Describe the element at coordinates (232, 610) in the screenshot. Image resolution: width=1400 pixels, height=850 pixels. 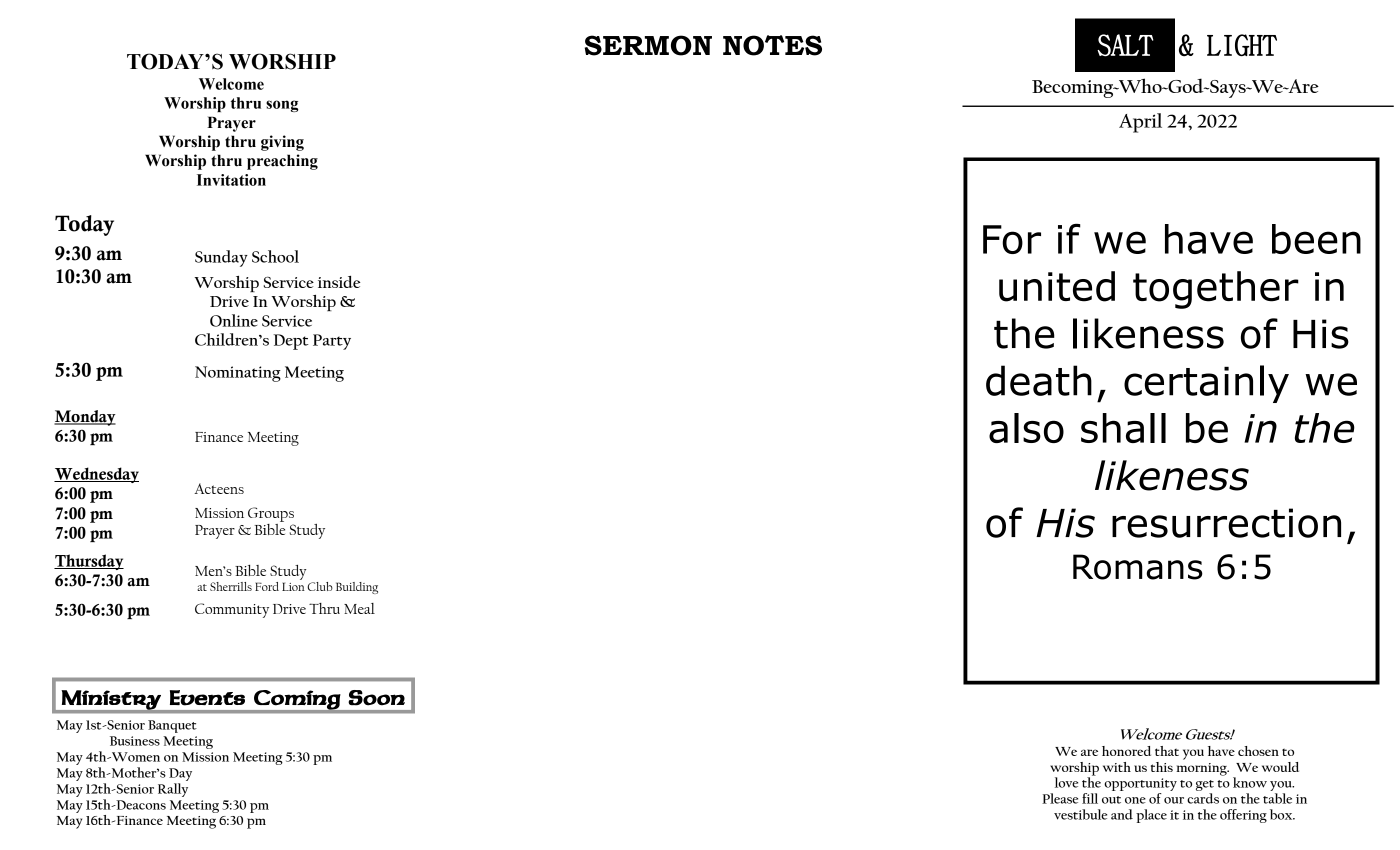
I see `Community` at that location.
